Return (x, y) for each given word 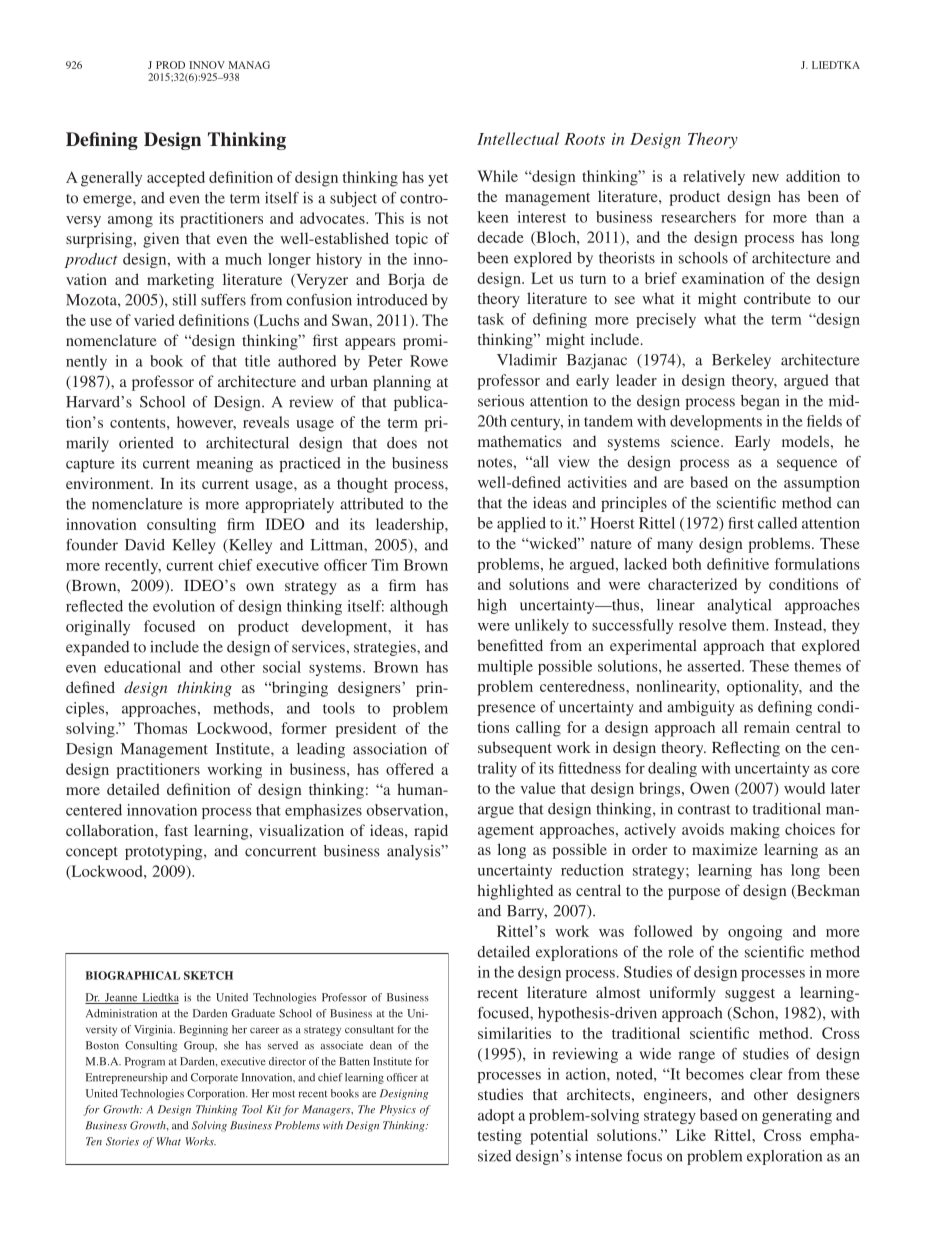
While (497, 176)
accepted (176, 179)
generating (797, 1116)
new (765, 178)
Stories (122, 1141)
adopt (496, 1116)
